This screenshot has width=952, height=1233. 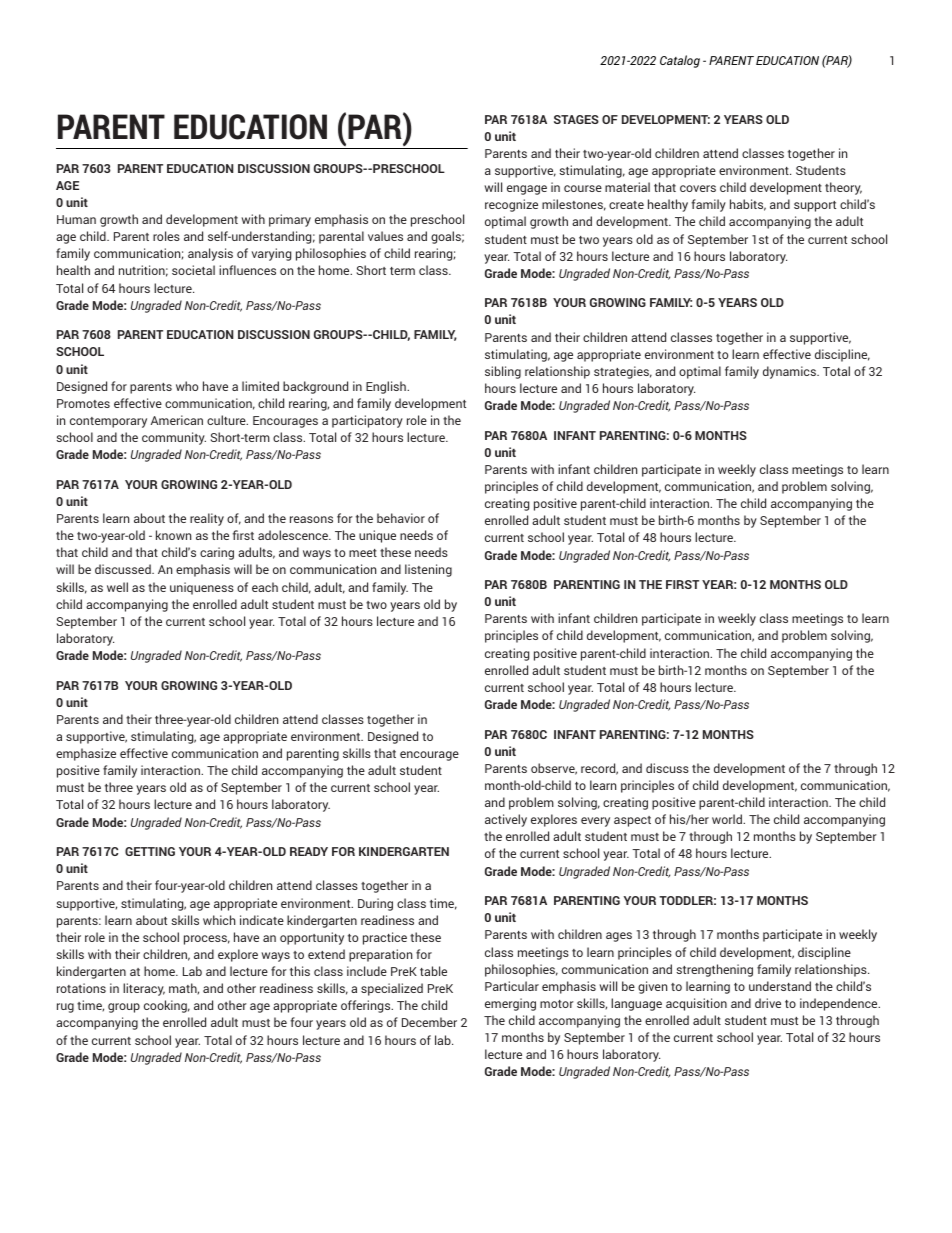 What do you see at coordinates (790, 372) in the screenshot?
I see `dynamics` at bounding box center [790, 372].
